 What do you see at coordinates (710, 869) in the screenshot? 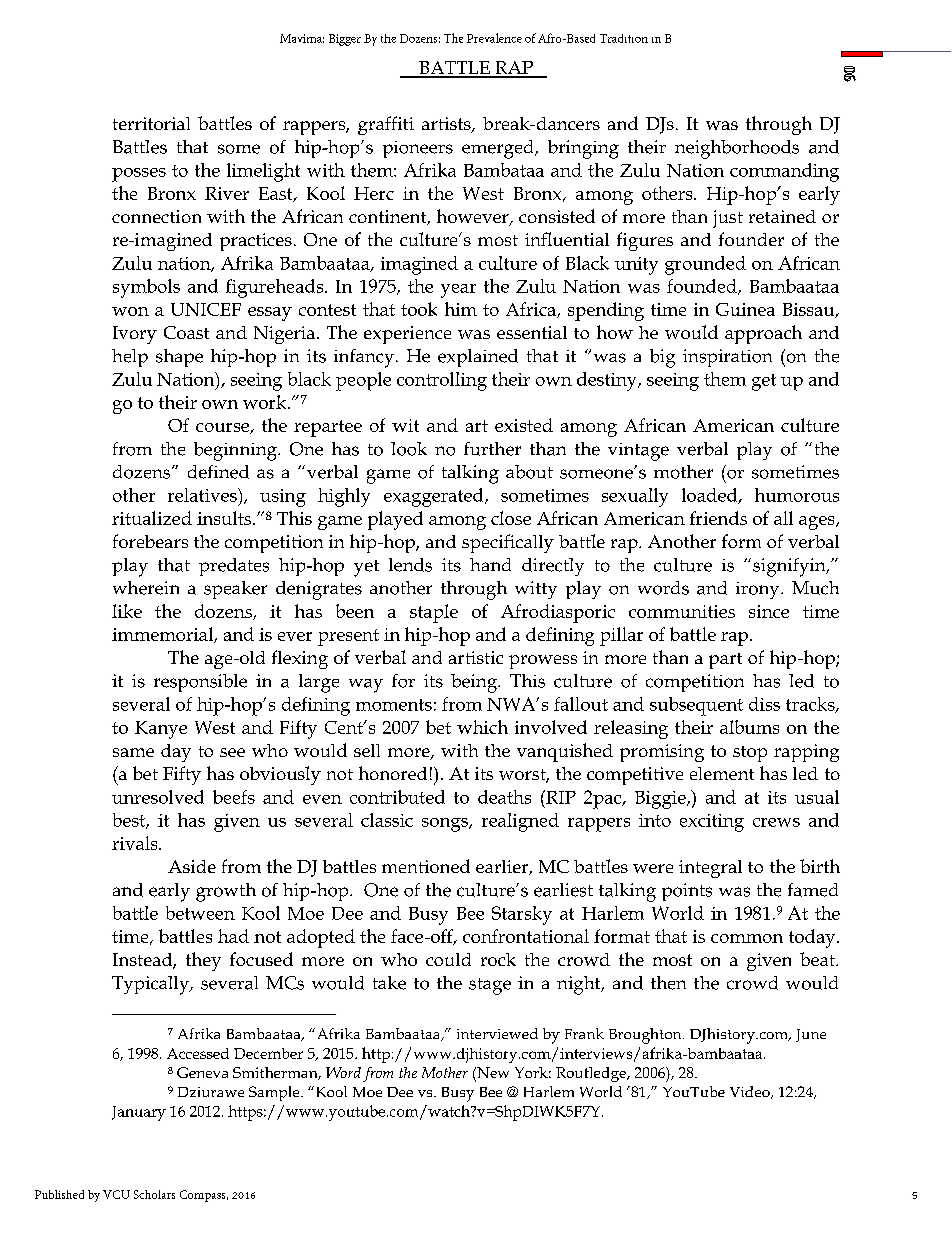
I see `integral` at bounding box center [710, 869].
